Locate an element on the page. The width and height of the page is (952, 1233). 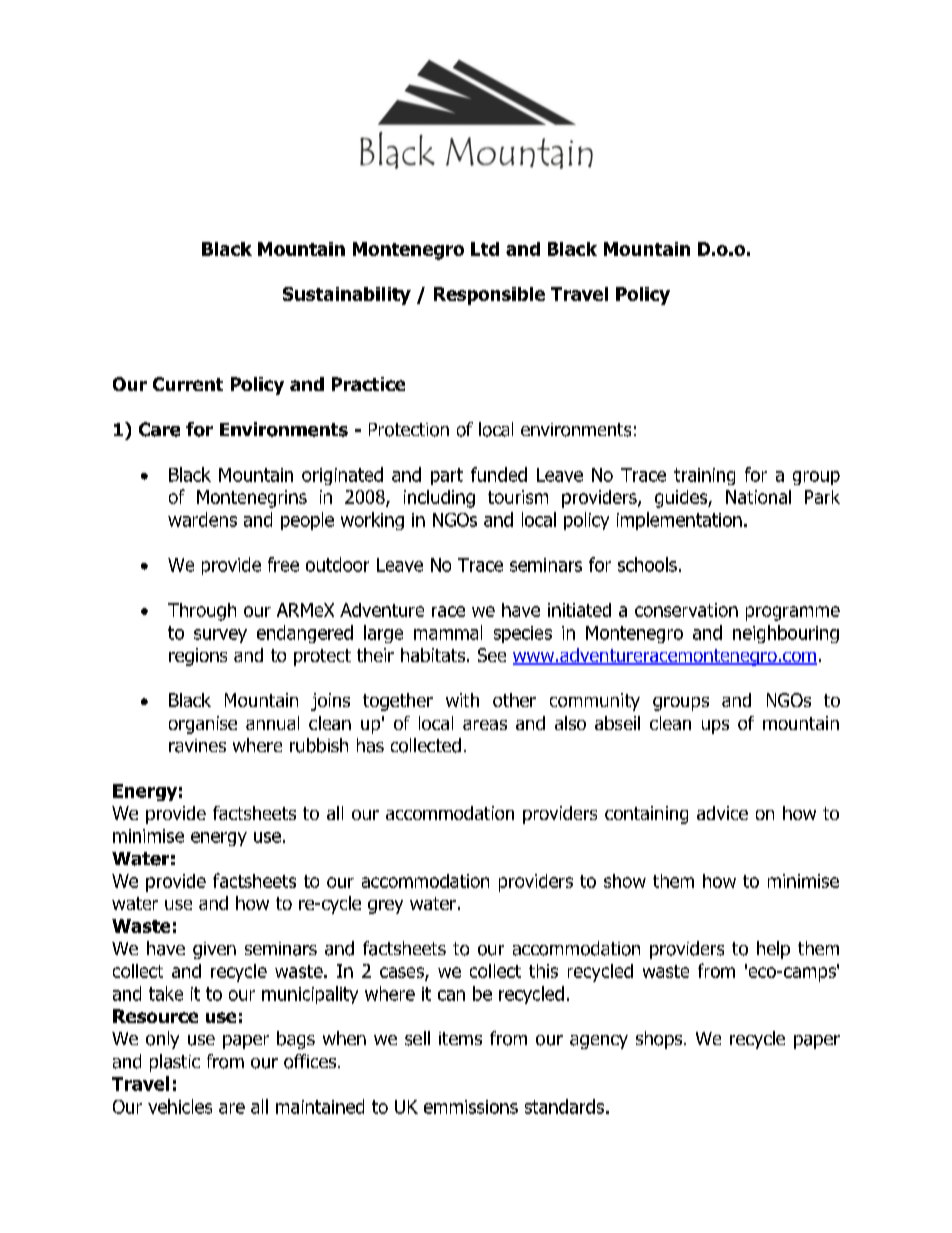
tourism is located at coordinates (518, 497).
